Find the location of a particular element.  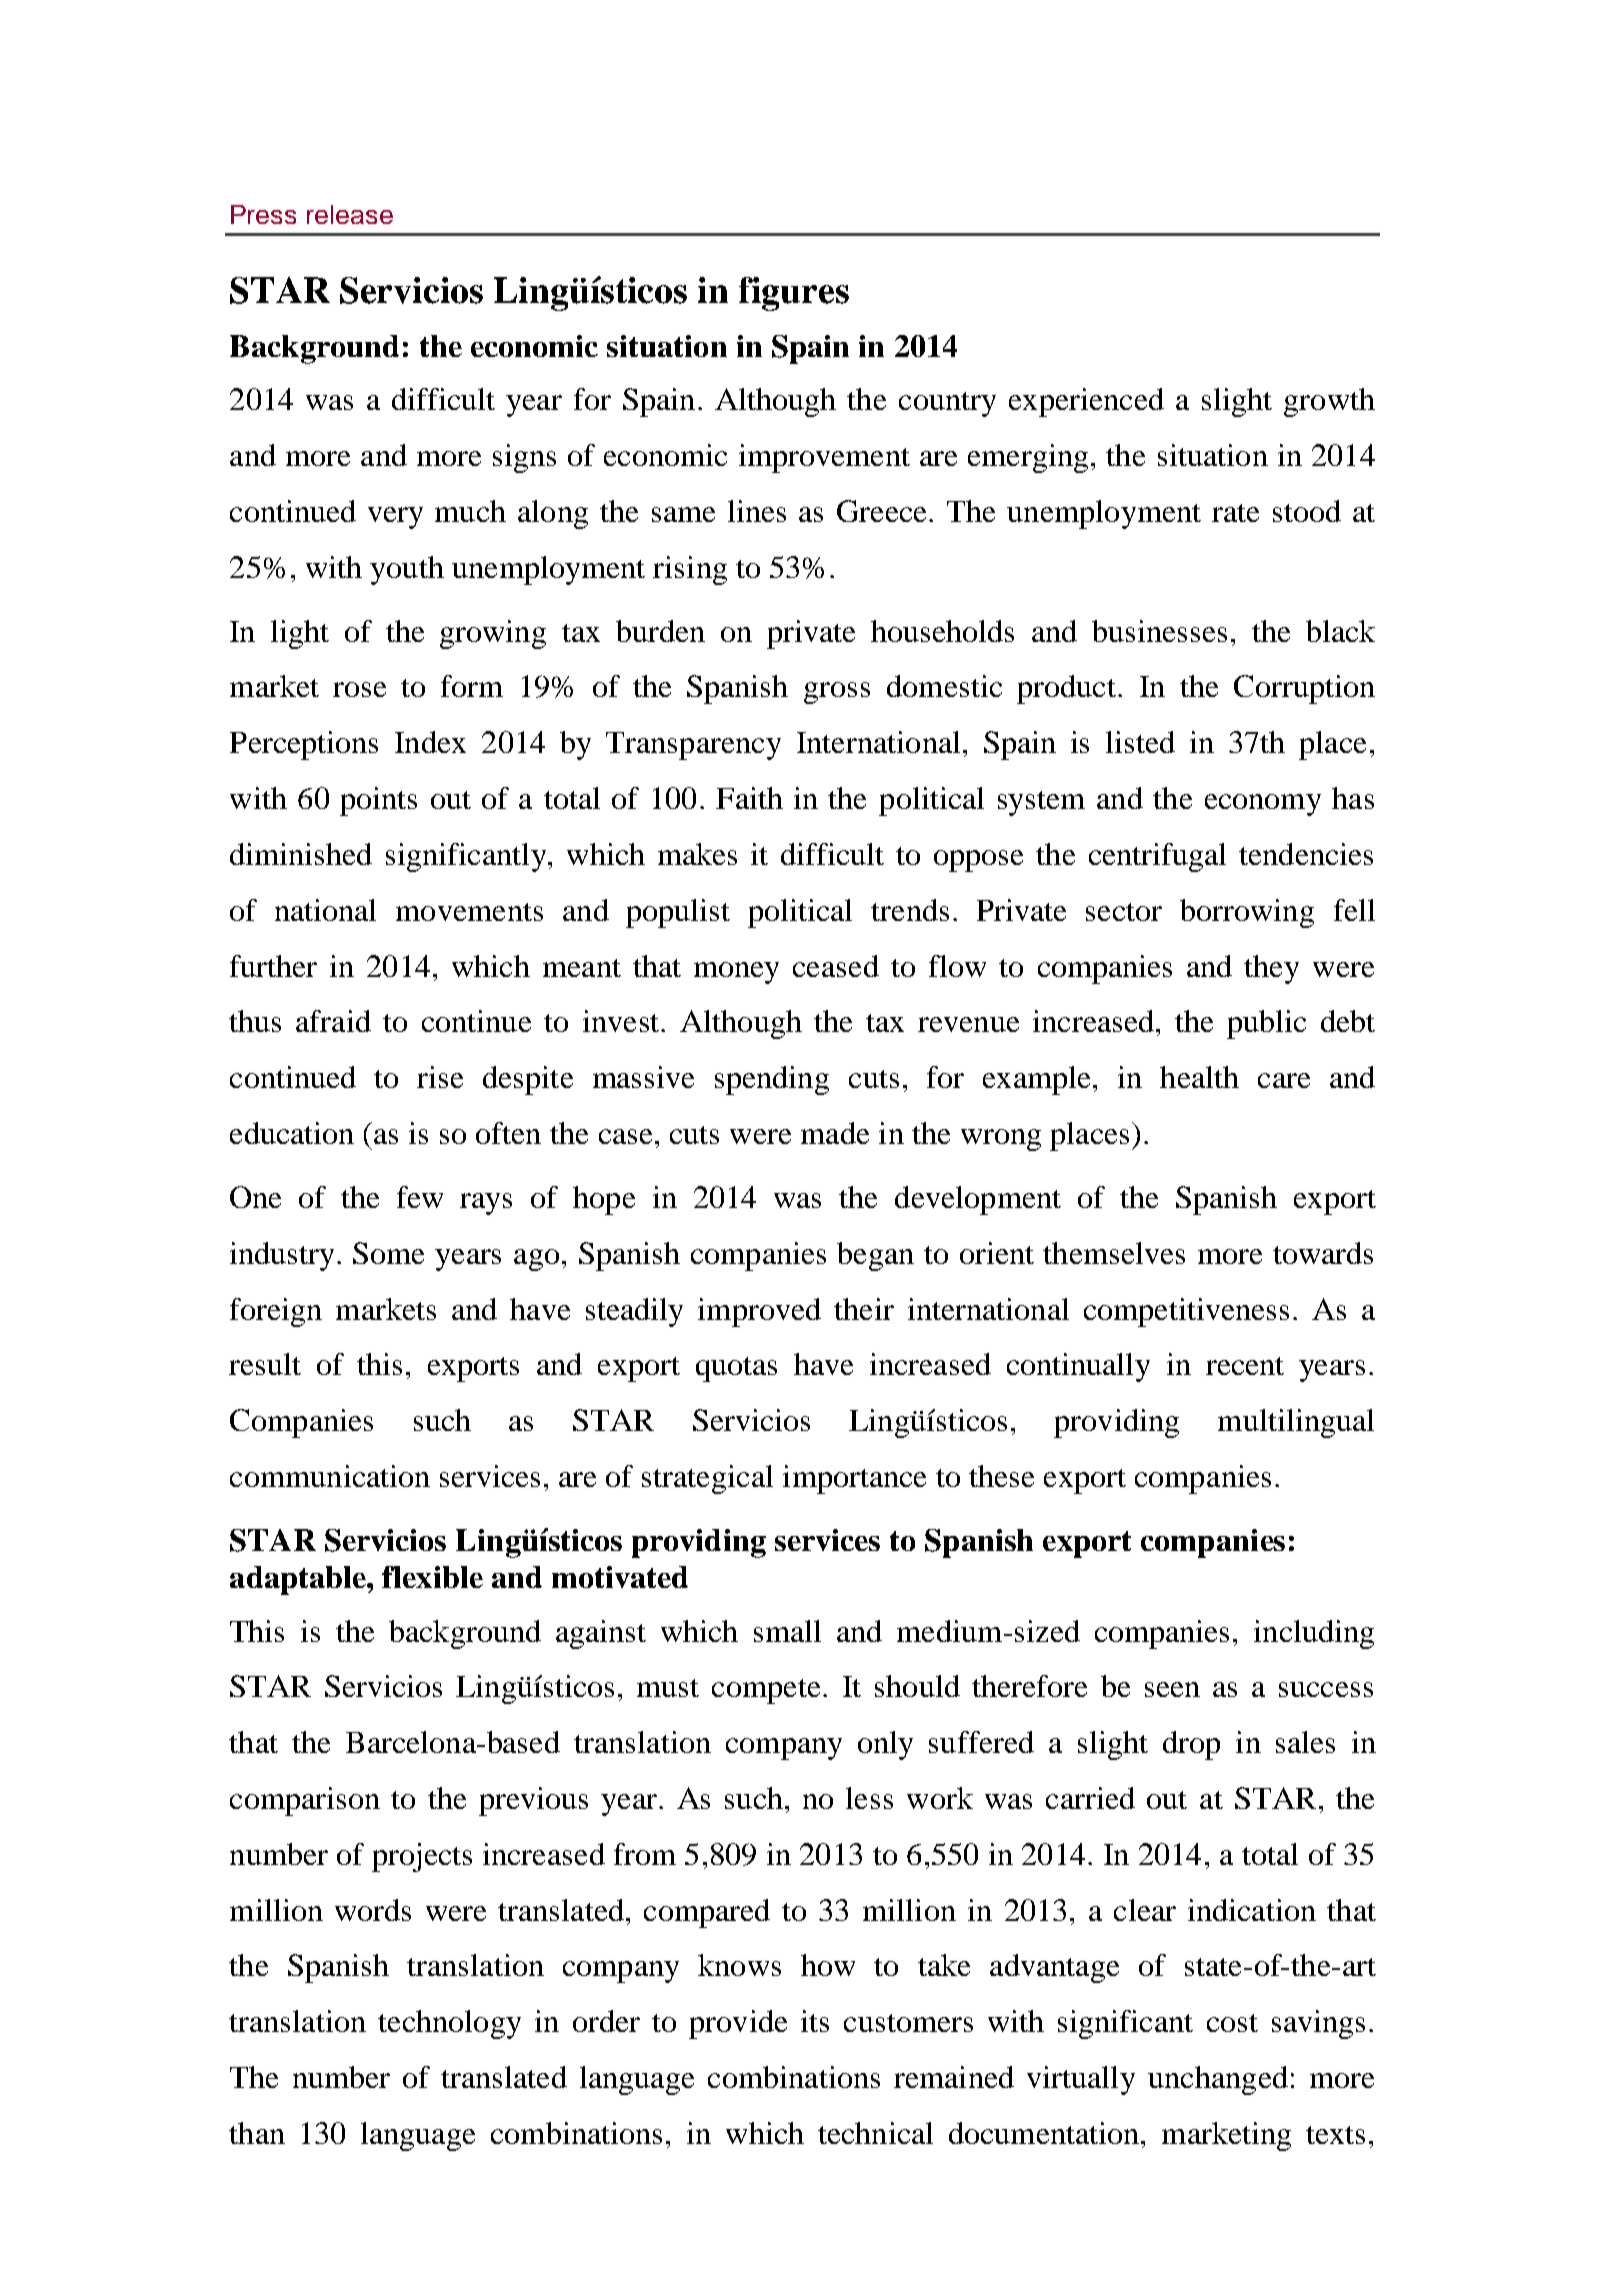

its is located at coordinates (815, 2021).
